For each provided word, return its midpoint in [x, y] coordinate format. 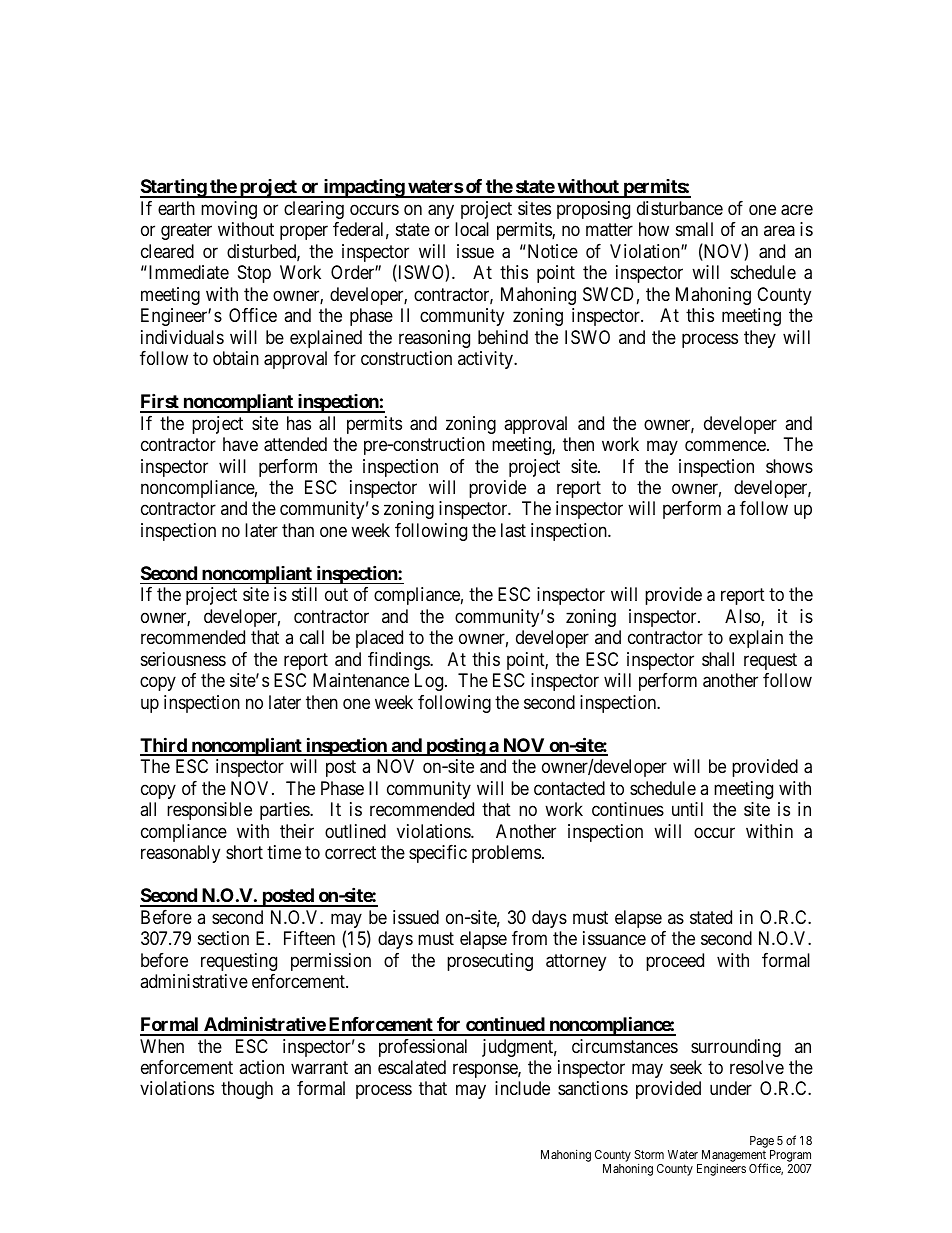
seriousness [183, 659]
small [694, 229]
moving [229, 210]
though [247, 1090]
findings [399, 661]
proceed [675, 962]
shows [789, 466]
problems [506, 854]
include [522, 1088]
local [472, 229]
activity [486, 360]
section [223, 938]
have [240, 444]
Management [733, 1157]
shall [718, 659]
